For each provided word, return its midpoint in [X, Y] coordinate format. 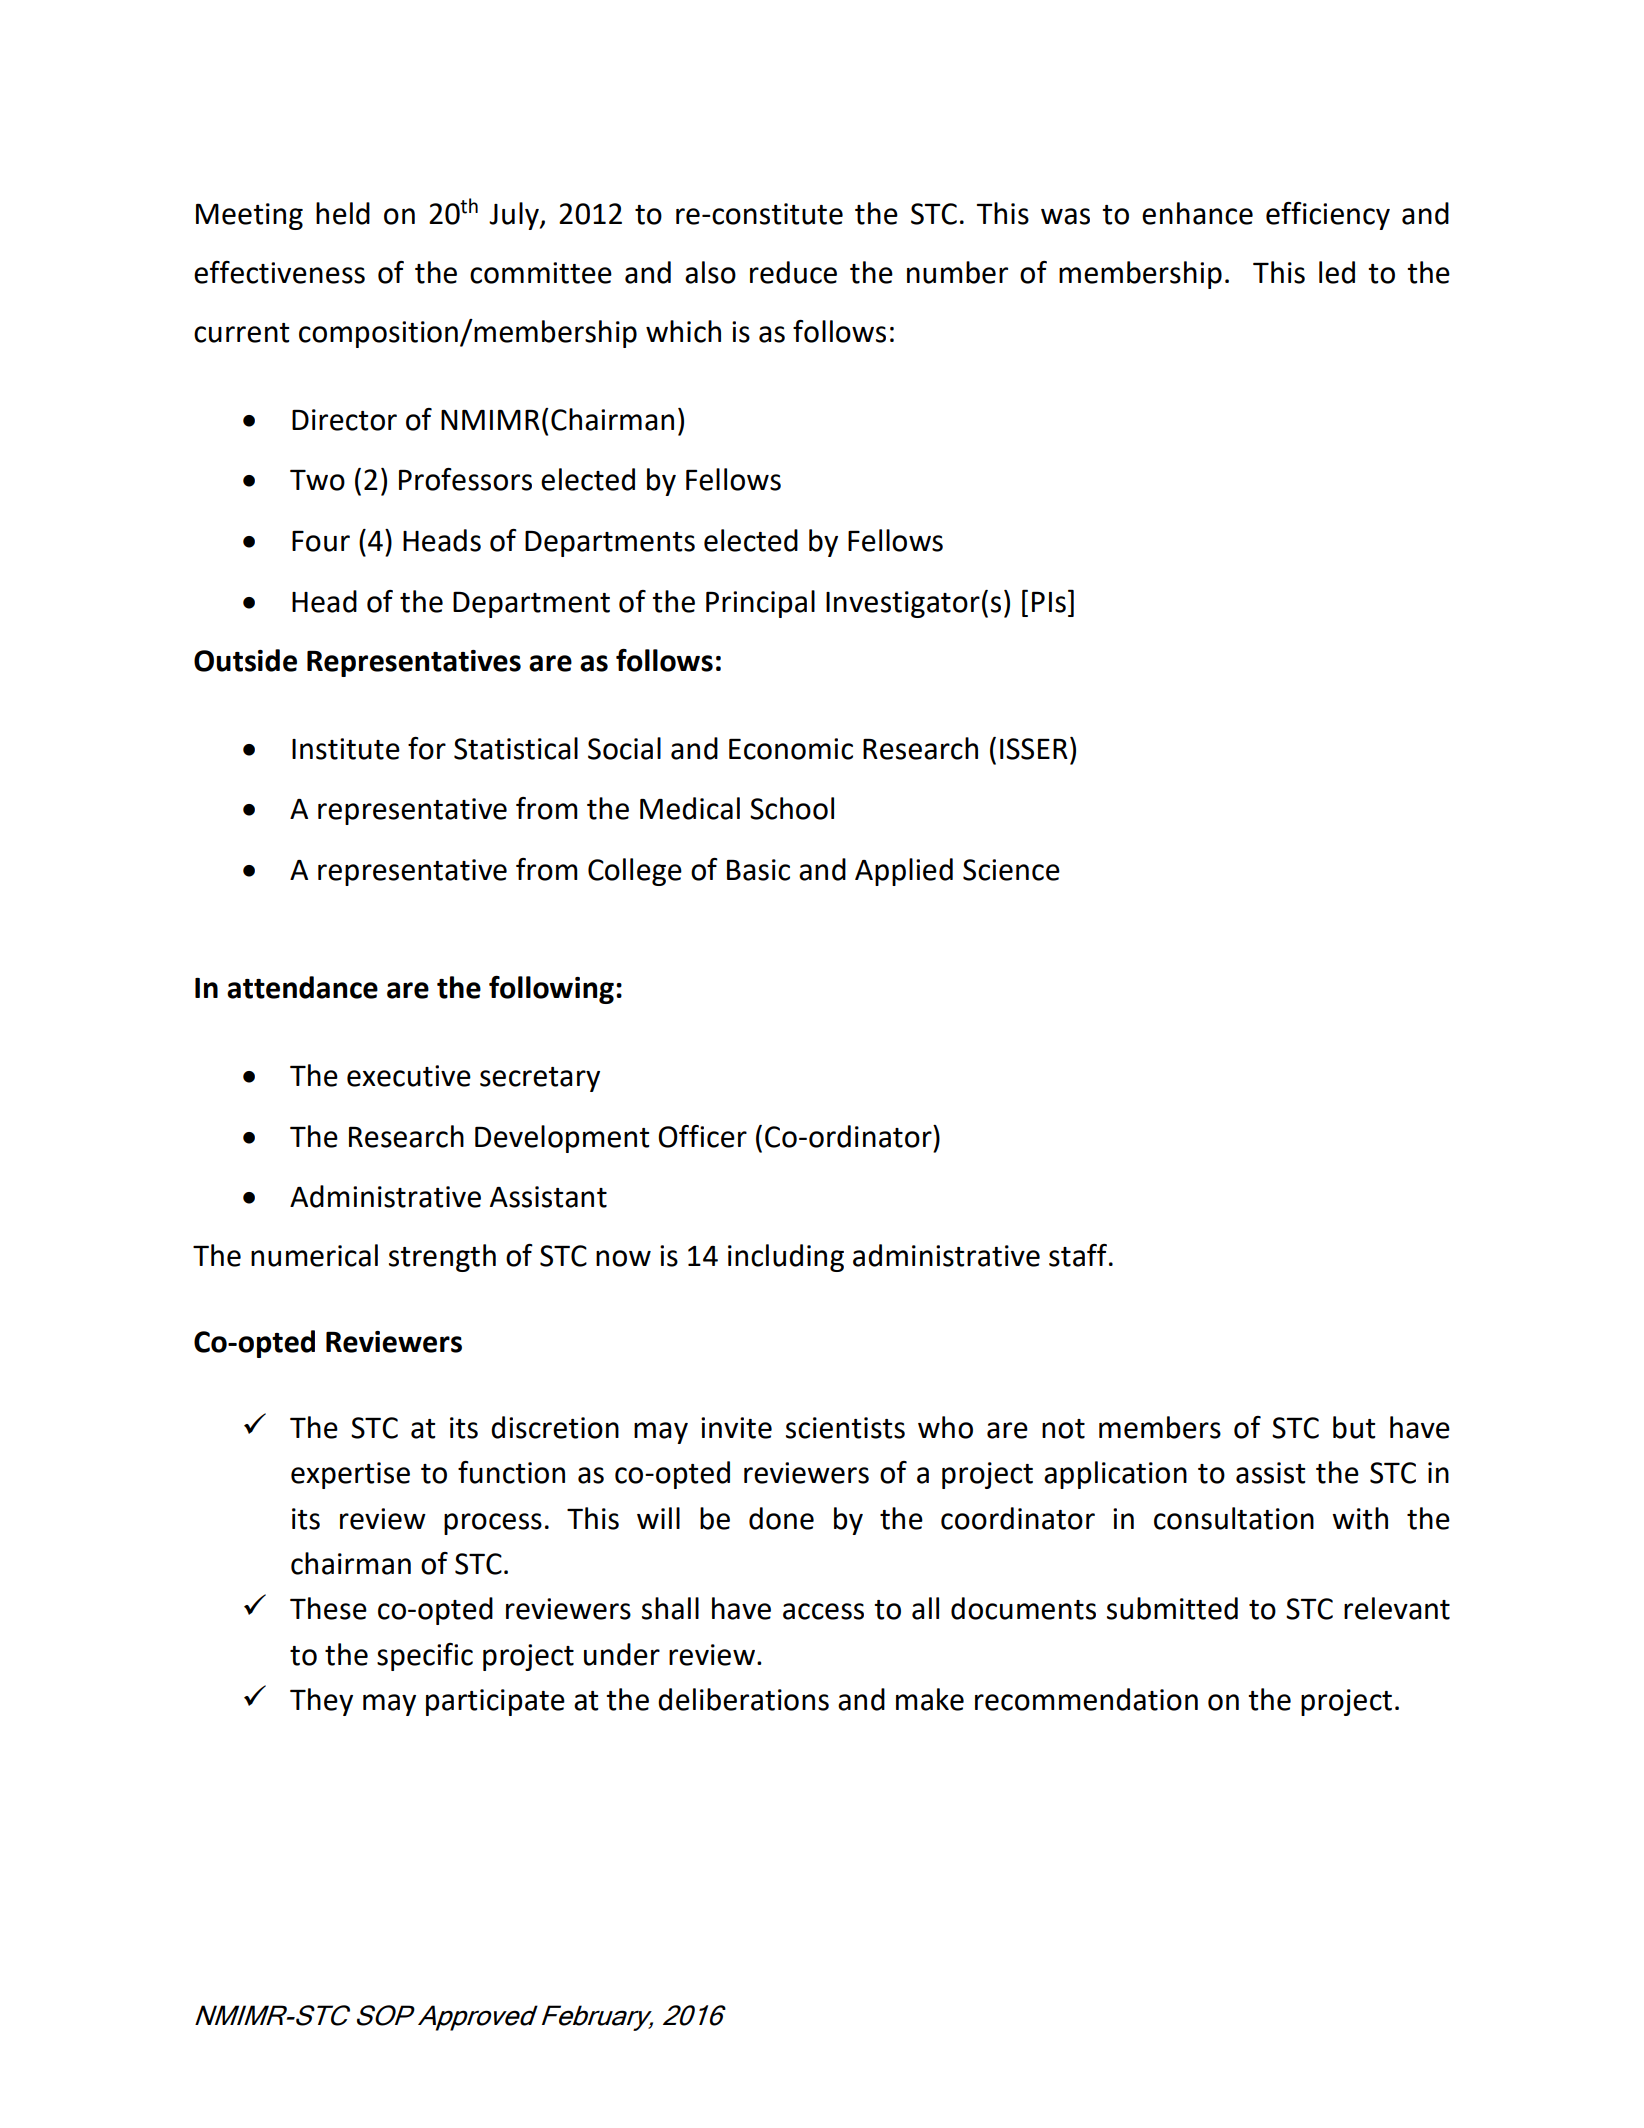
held [343, 213]
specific [425, 1657]
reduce [793, 272]
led [1337, 272]
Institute [346, 749]
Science [1011, 870]
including [786, 1258]
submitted [1172, 1608]
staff [1079, 1255]
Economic [791, 749]
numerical [314, 1255]
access [823, 1611]
